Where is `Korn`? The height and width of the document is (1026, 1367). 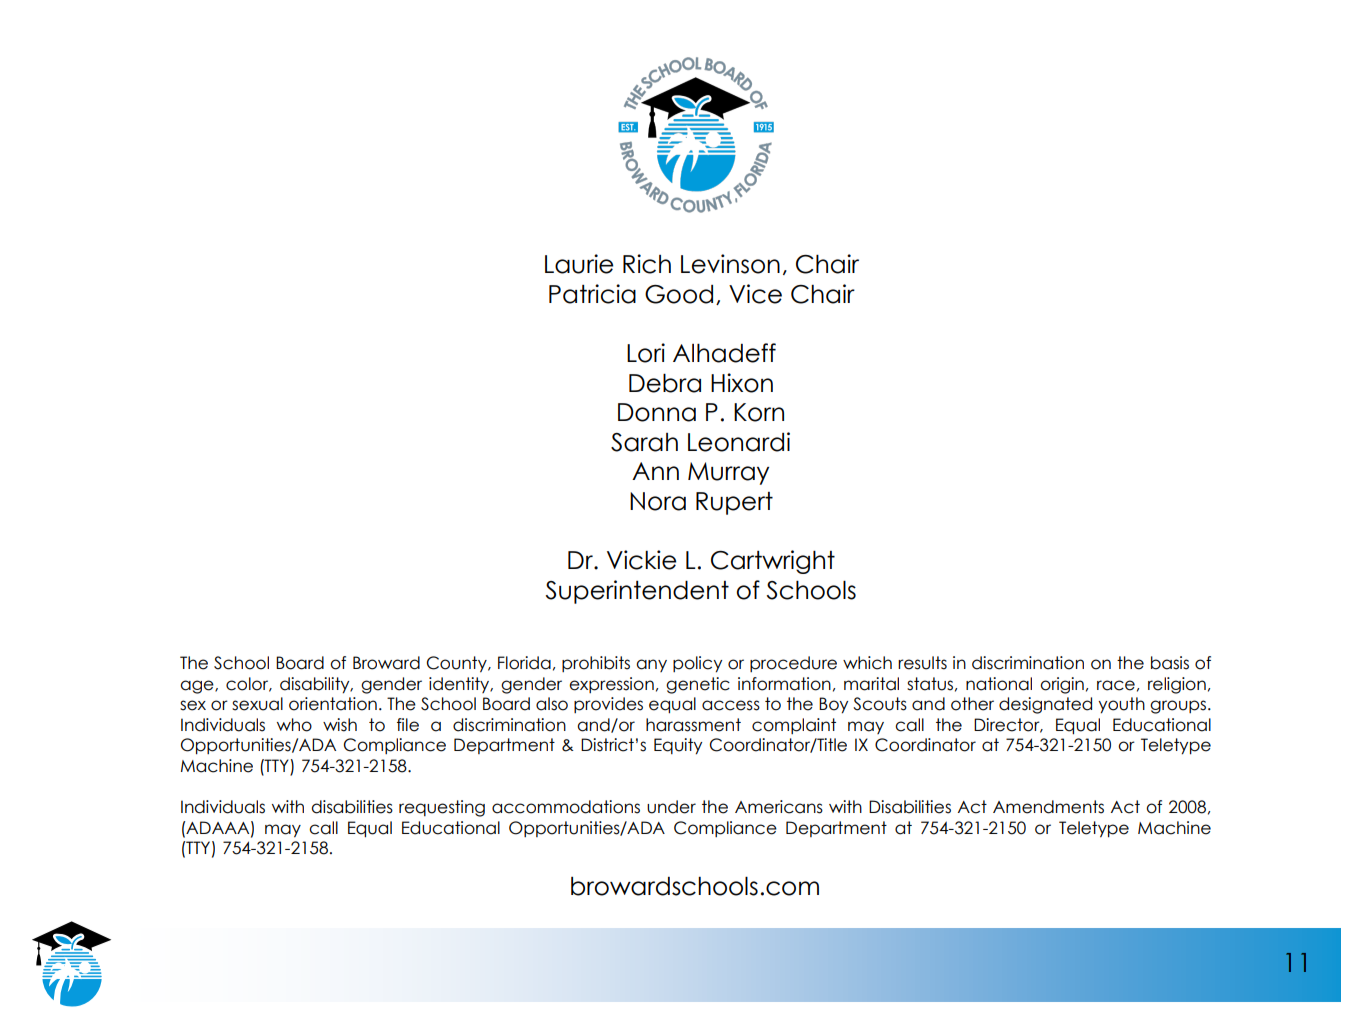 Korn is located at coordinates (759, 412).
